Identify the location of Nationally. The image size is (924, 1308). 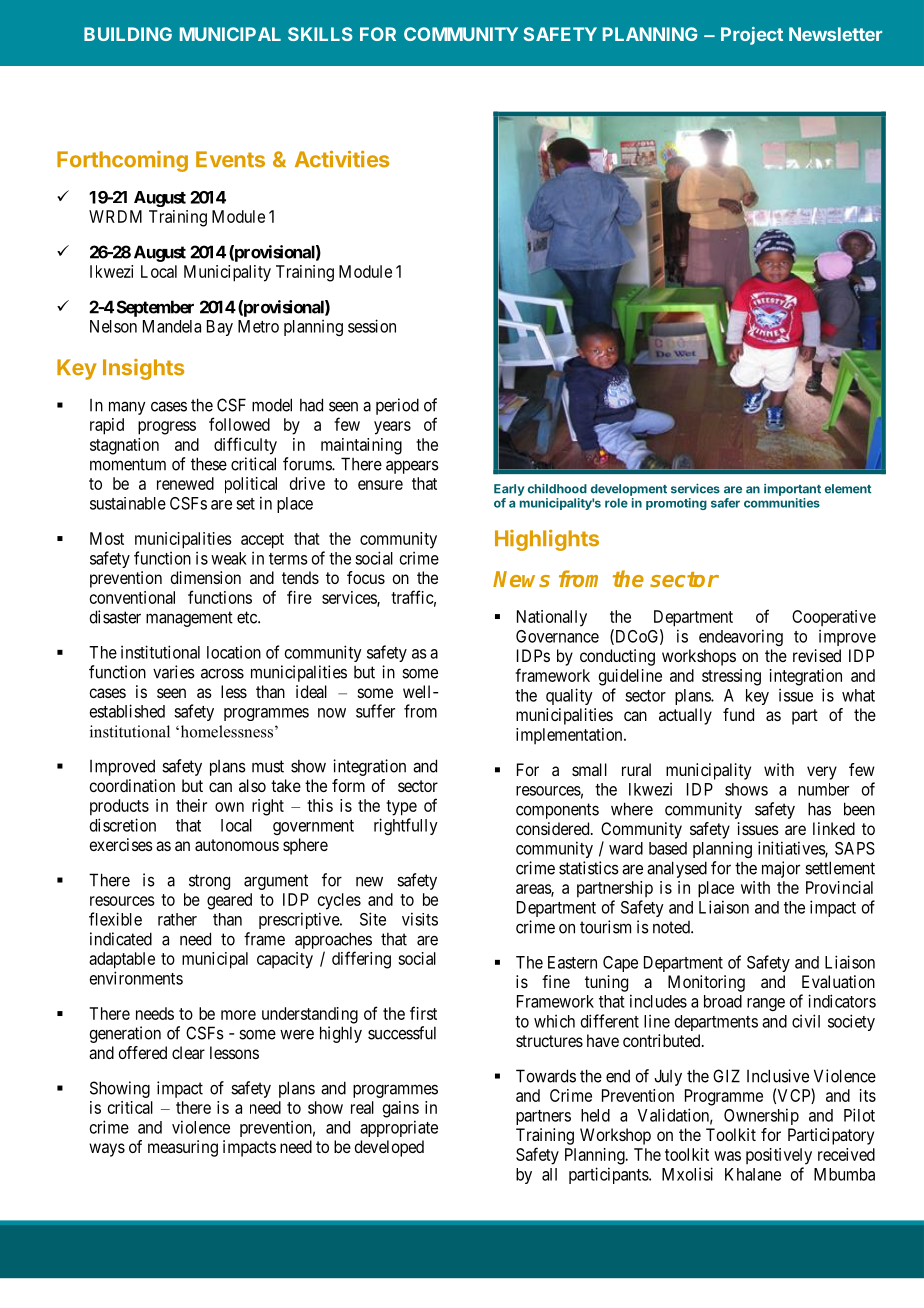
(552, 618).
